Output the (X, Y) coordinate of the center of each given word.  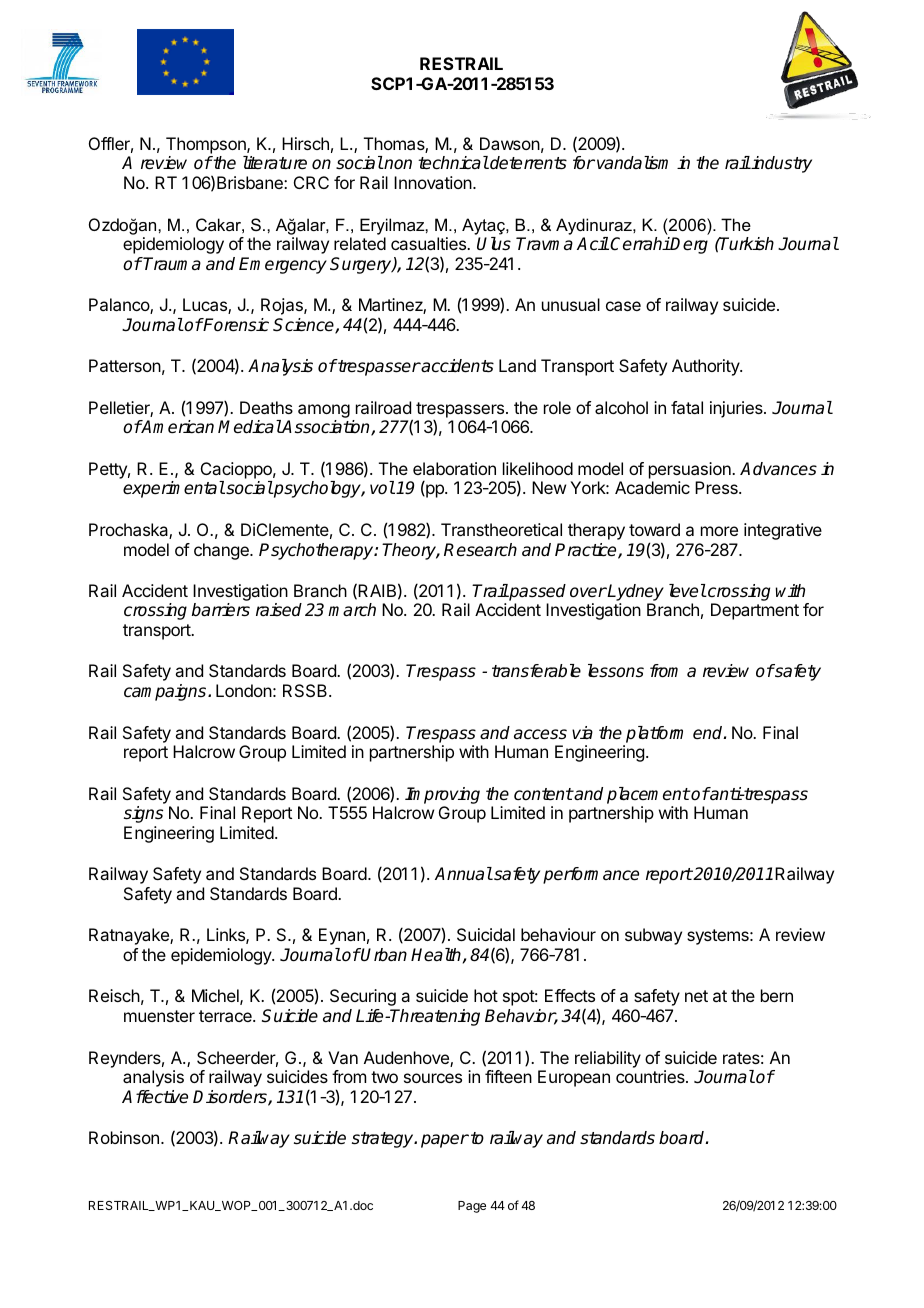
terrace (226, 1016)
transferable (536, 671)
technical (453, 163)
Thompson (207, 145)
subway (653, 936)
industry (781, 164)
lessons (616, 671)
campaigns (166, 692)
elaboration (454, 468)
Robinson (124, 1137)
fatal (687, 407)
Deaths (266, 407)
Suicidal (486, 934)
